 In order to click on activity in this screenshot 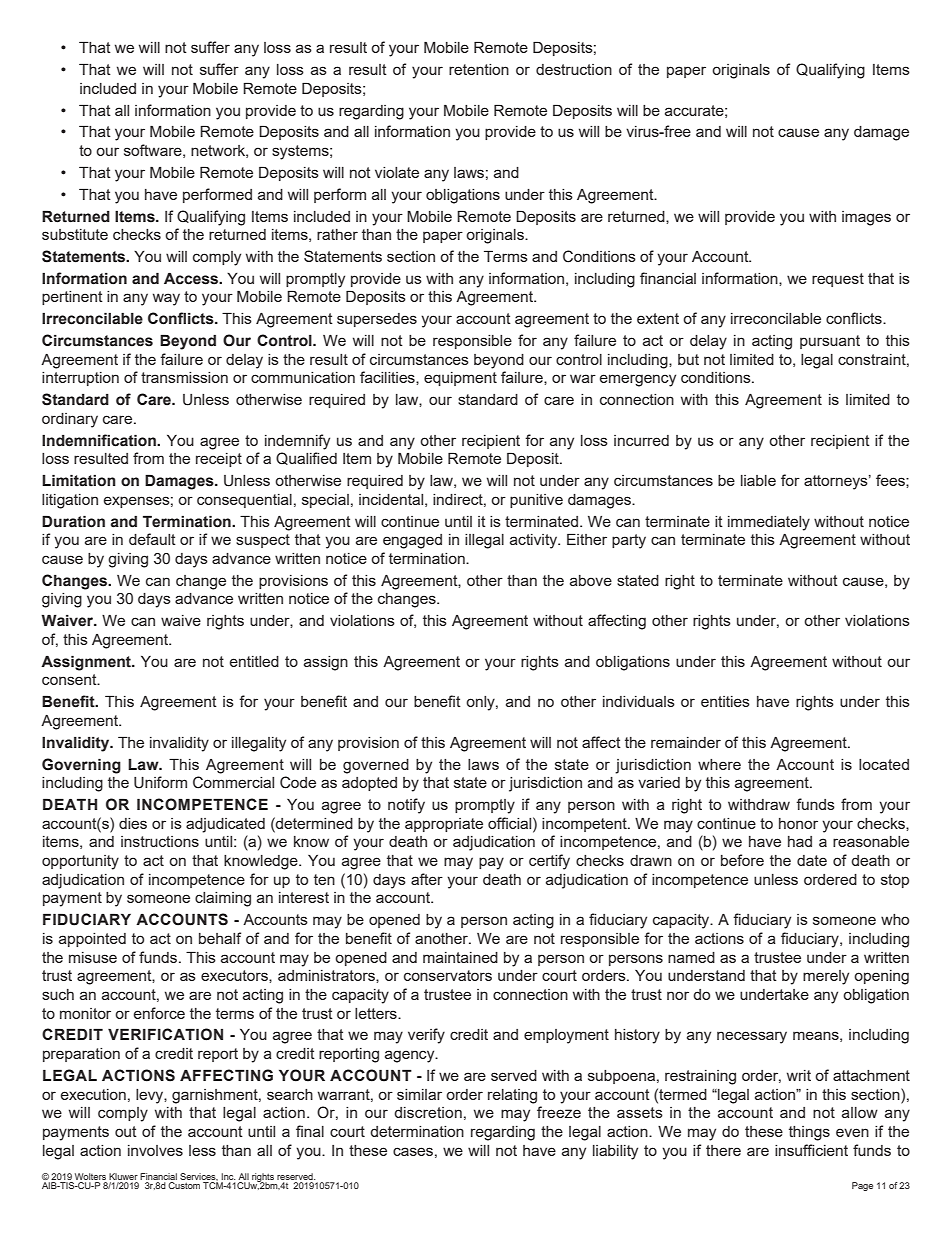, I will do `click(534, 541)`.
